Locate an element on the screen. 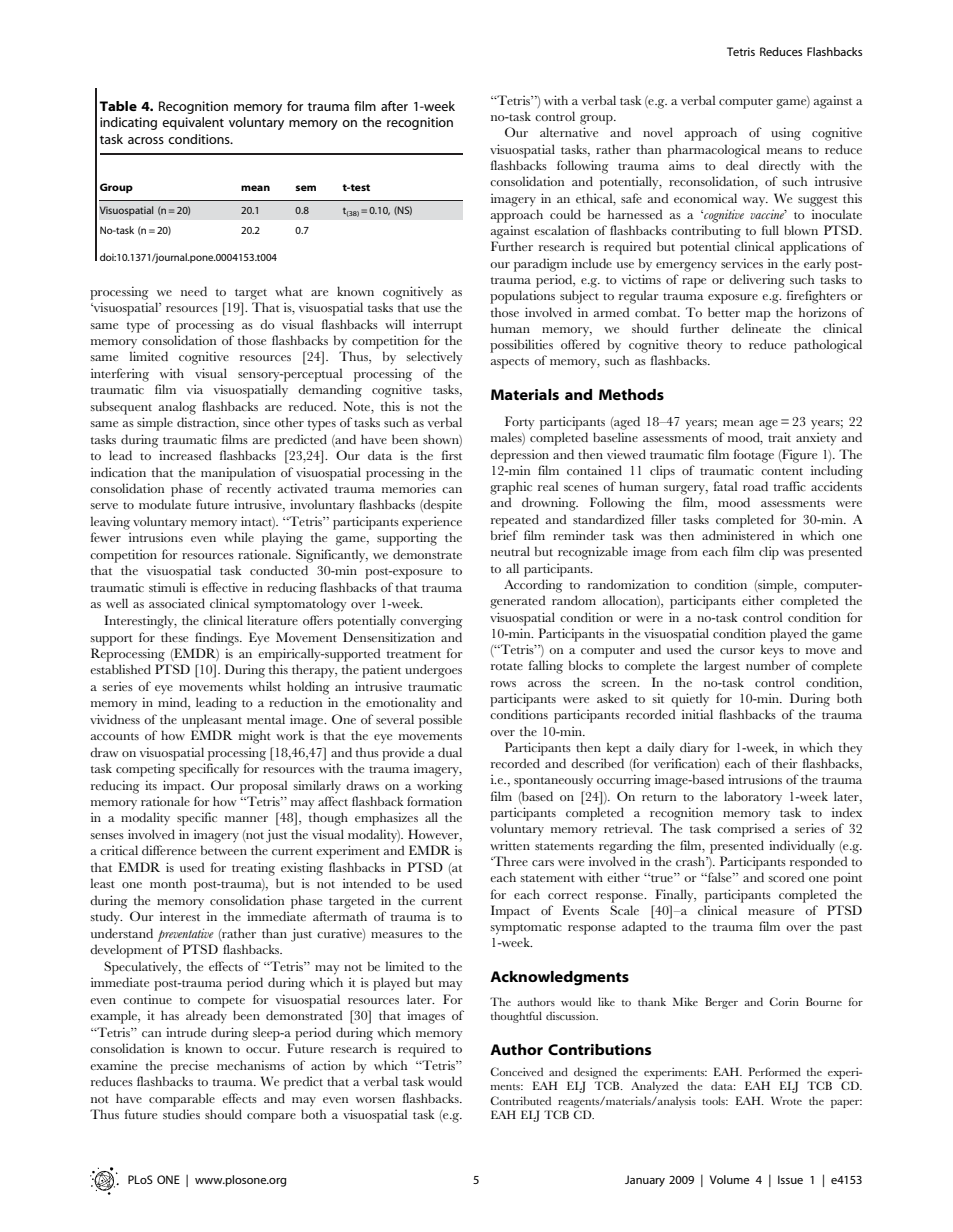 The image size is (953, 1232). road is located at coordinates (755, 486).
